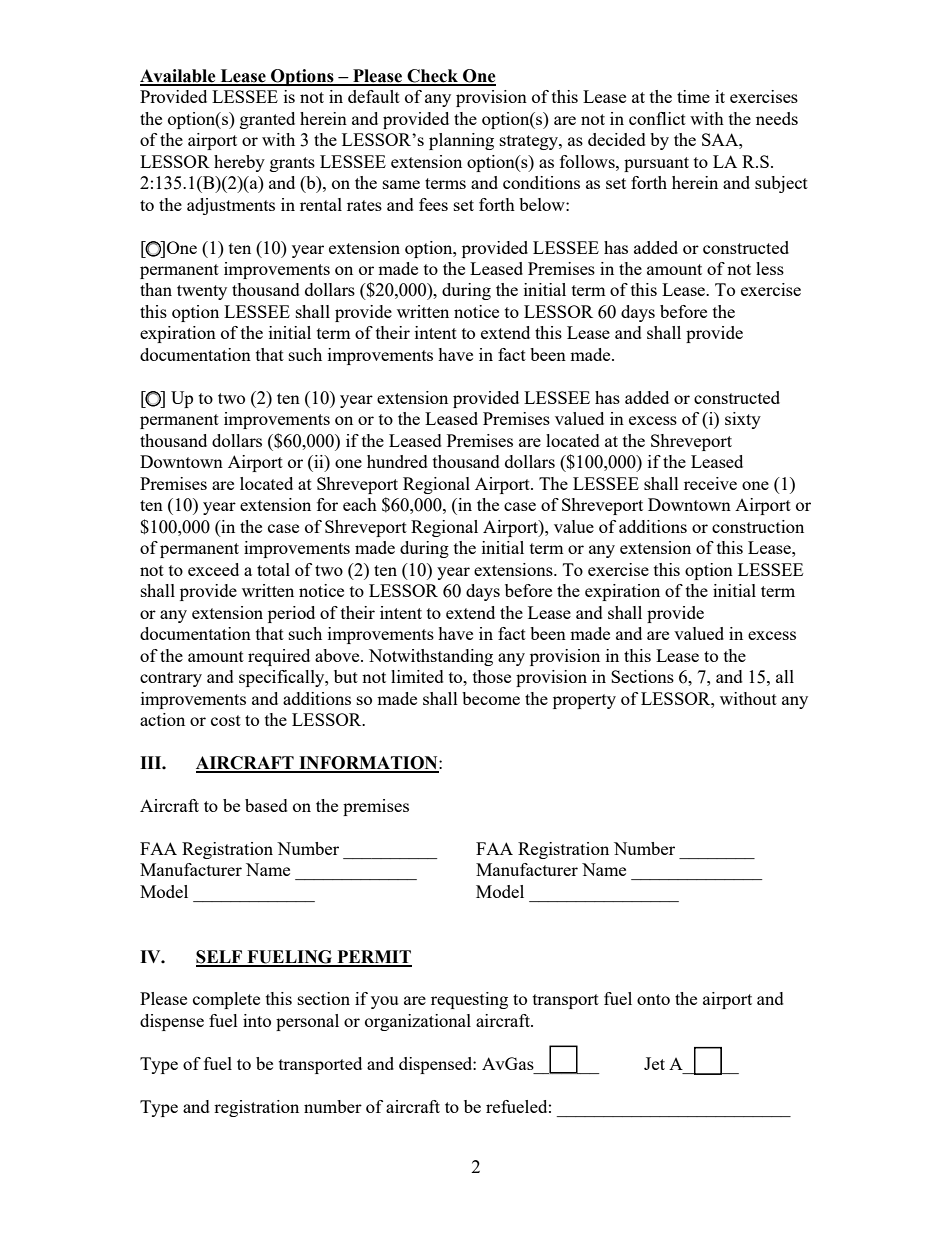 The image size is (952, 1233). Describe the element at coordinates (266, 805) in the image. I see `based` at that location.
